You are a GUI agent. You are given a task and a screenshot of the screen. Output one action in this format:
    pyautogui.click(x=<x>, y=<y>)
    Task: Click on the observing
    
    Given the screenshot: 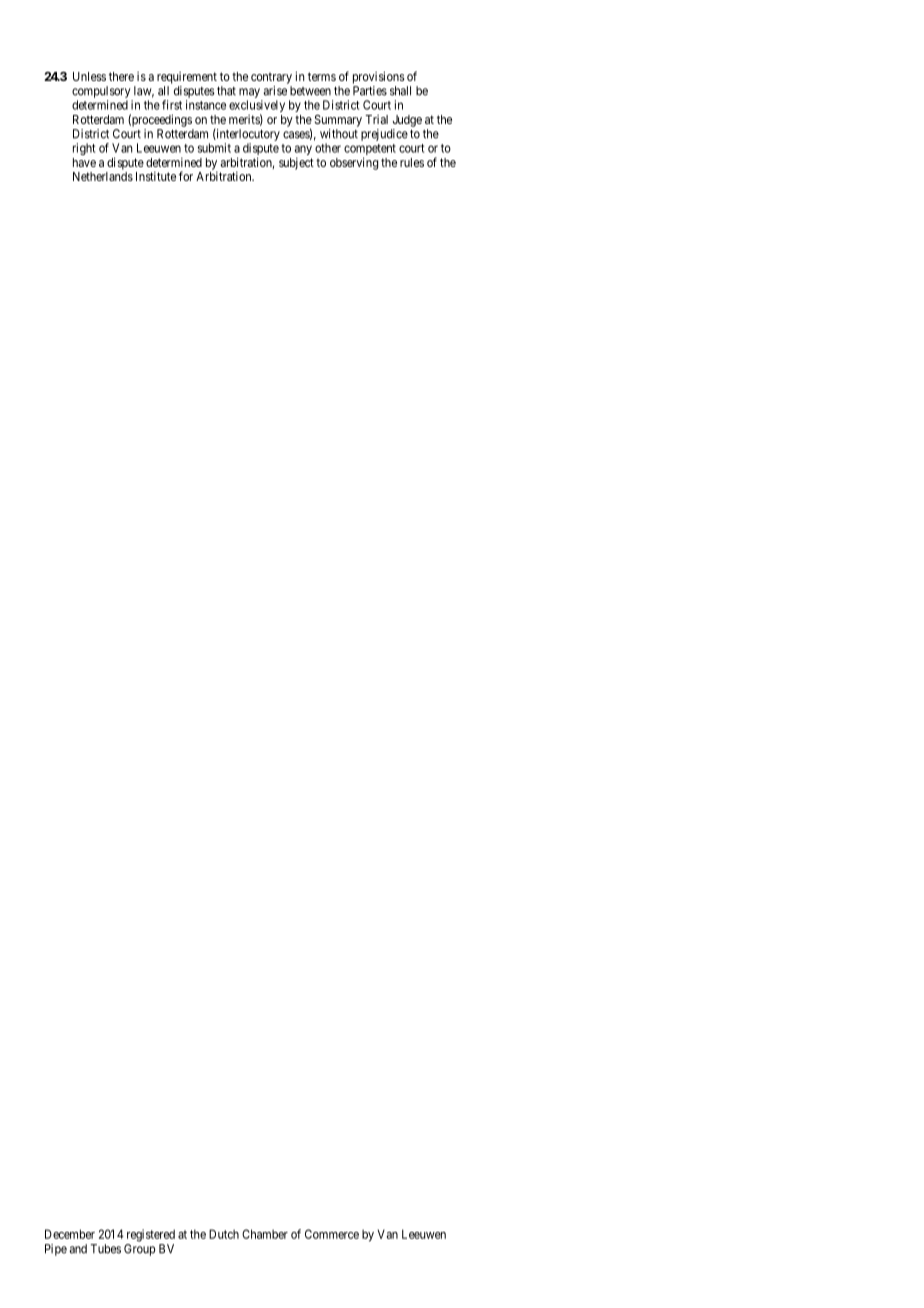 What is the action you would take?
    pyautogui.click(x=354, y=163)
